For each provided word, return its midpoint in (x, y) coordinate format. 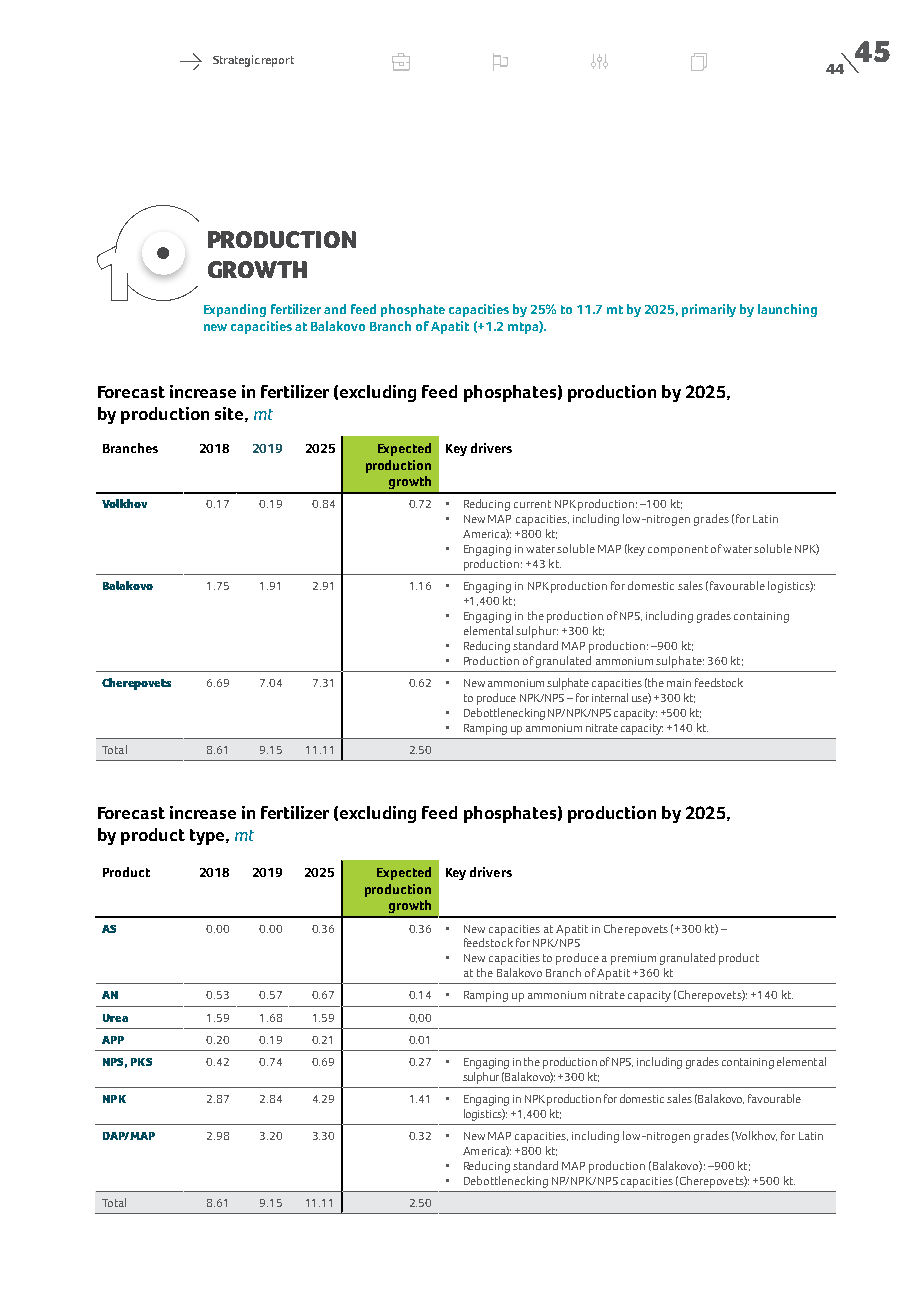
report (278, 61)
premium (633, 959)
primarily (709, 310)
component (678, 550)
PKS (141, 1062)
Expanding (235, 310)
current (532, 504)
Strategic (236, 61)
